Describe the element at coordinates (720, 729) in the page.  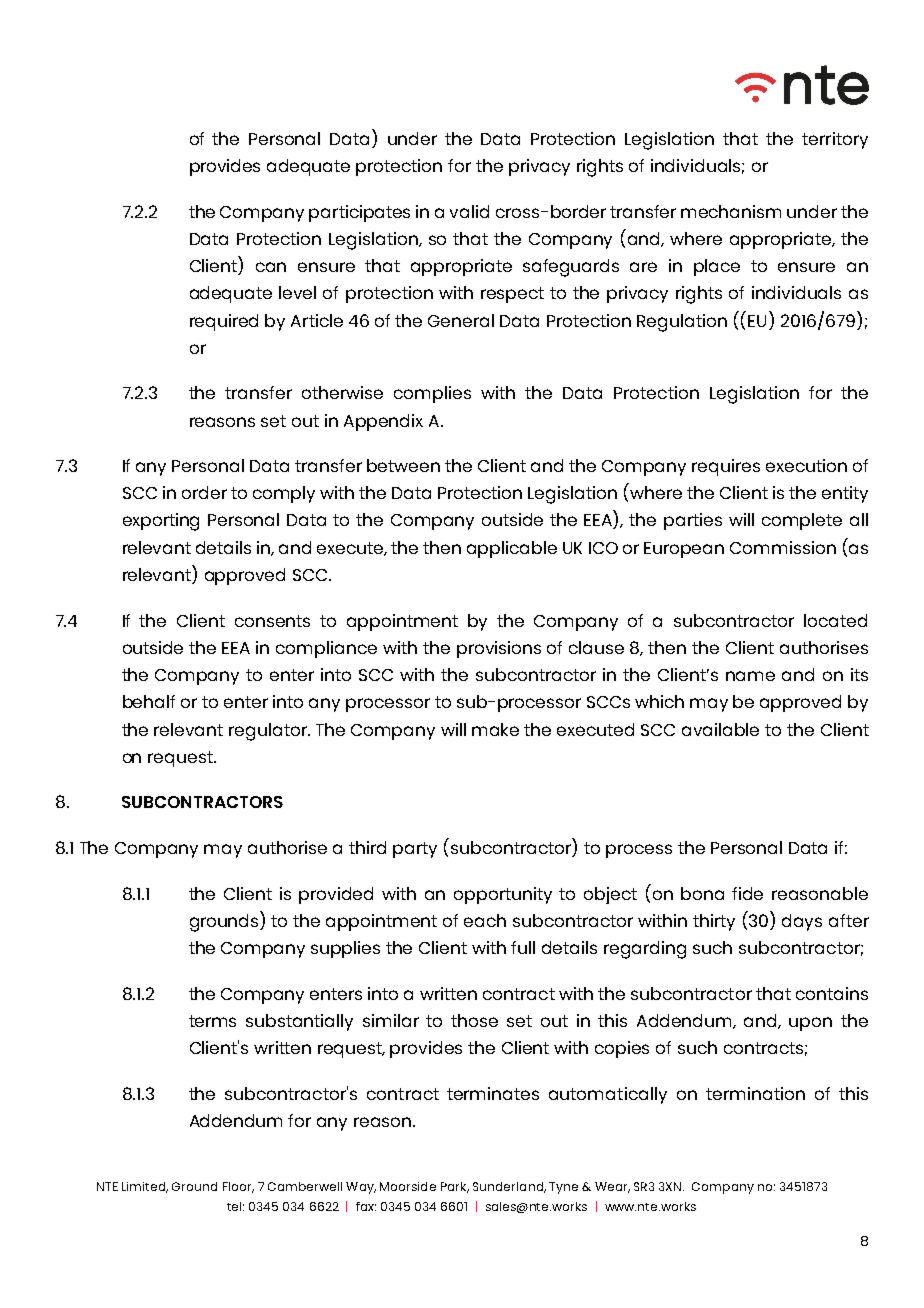
I see `available` at that location.
